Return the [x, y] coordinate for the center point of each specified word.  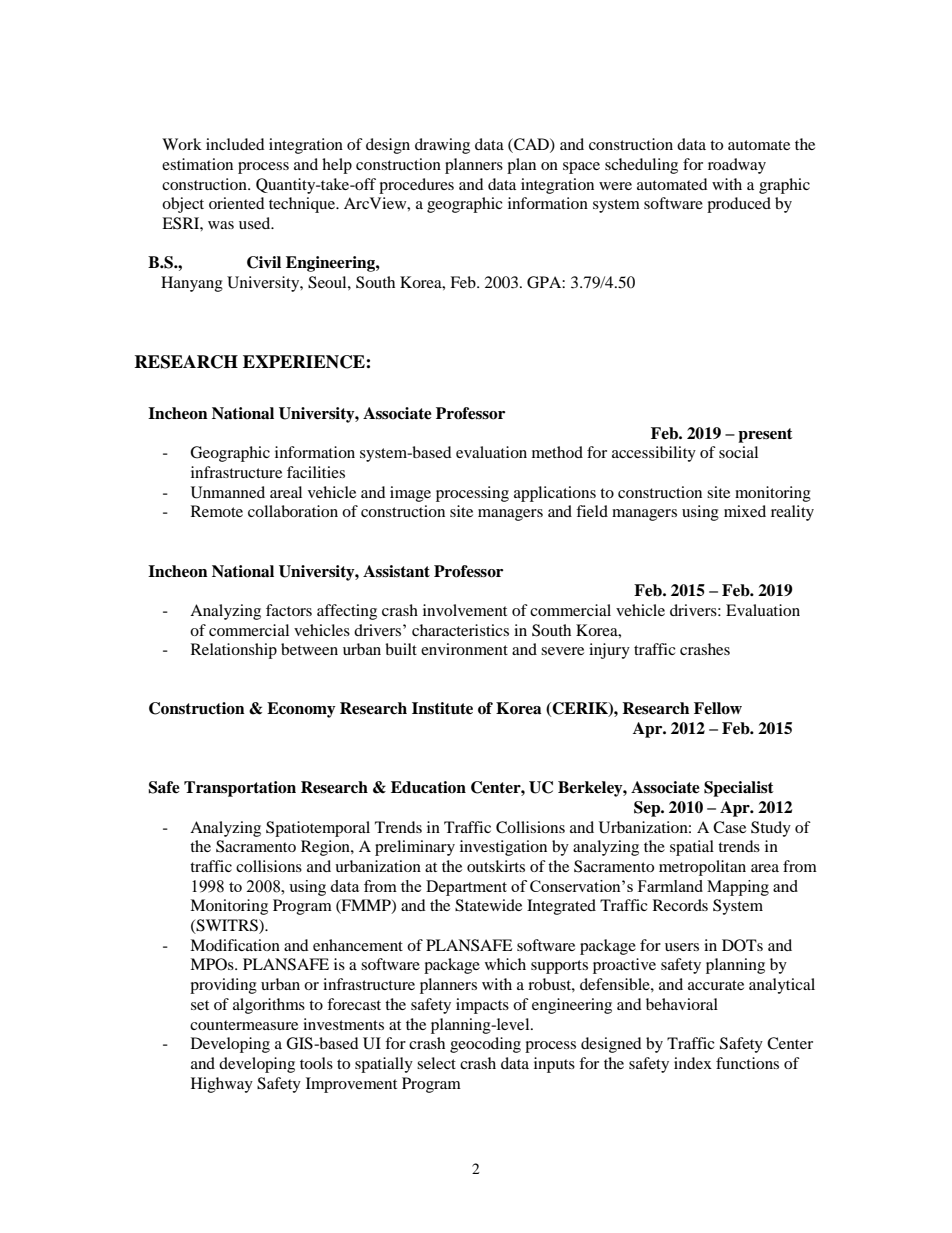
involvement [465, 610]
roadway [737, 166]
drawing [442, 146]
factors [289, 610]
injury [609, 651]
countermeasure [244, 1025]
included [235, 144]
